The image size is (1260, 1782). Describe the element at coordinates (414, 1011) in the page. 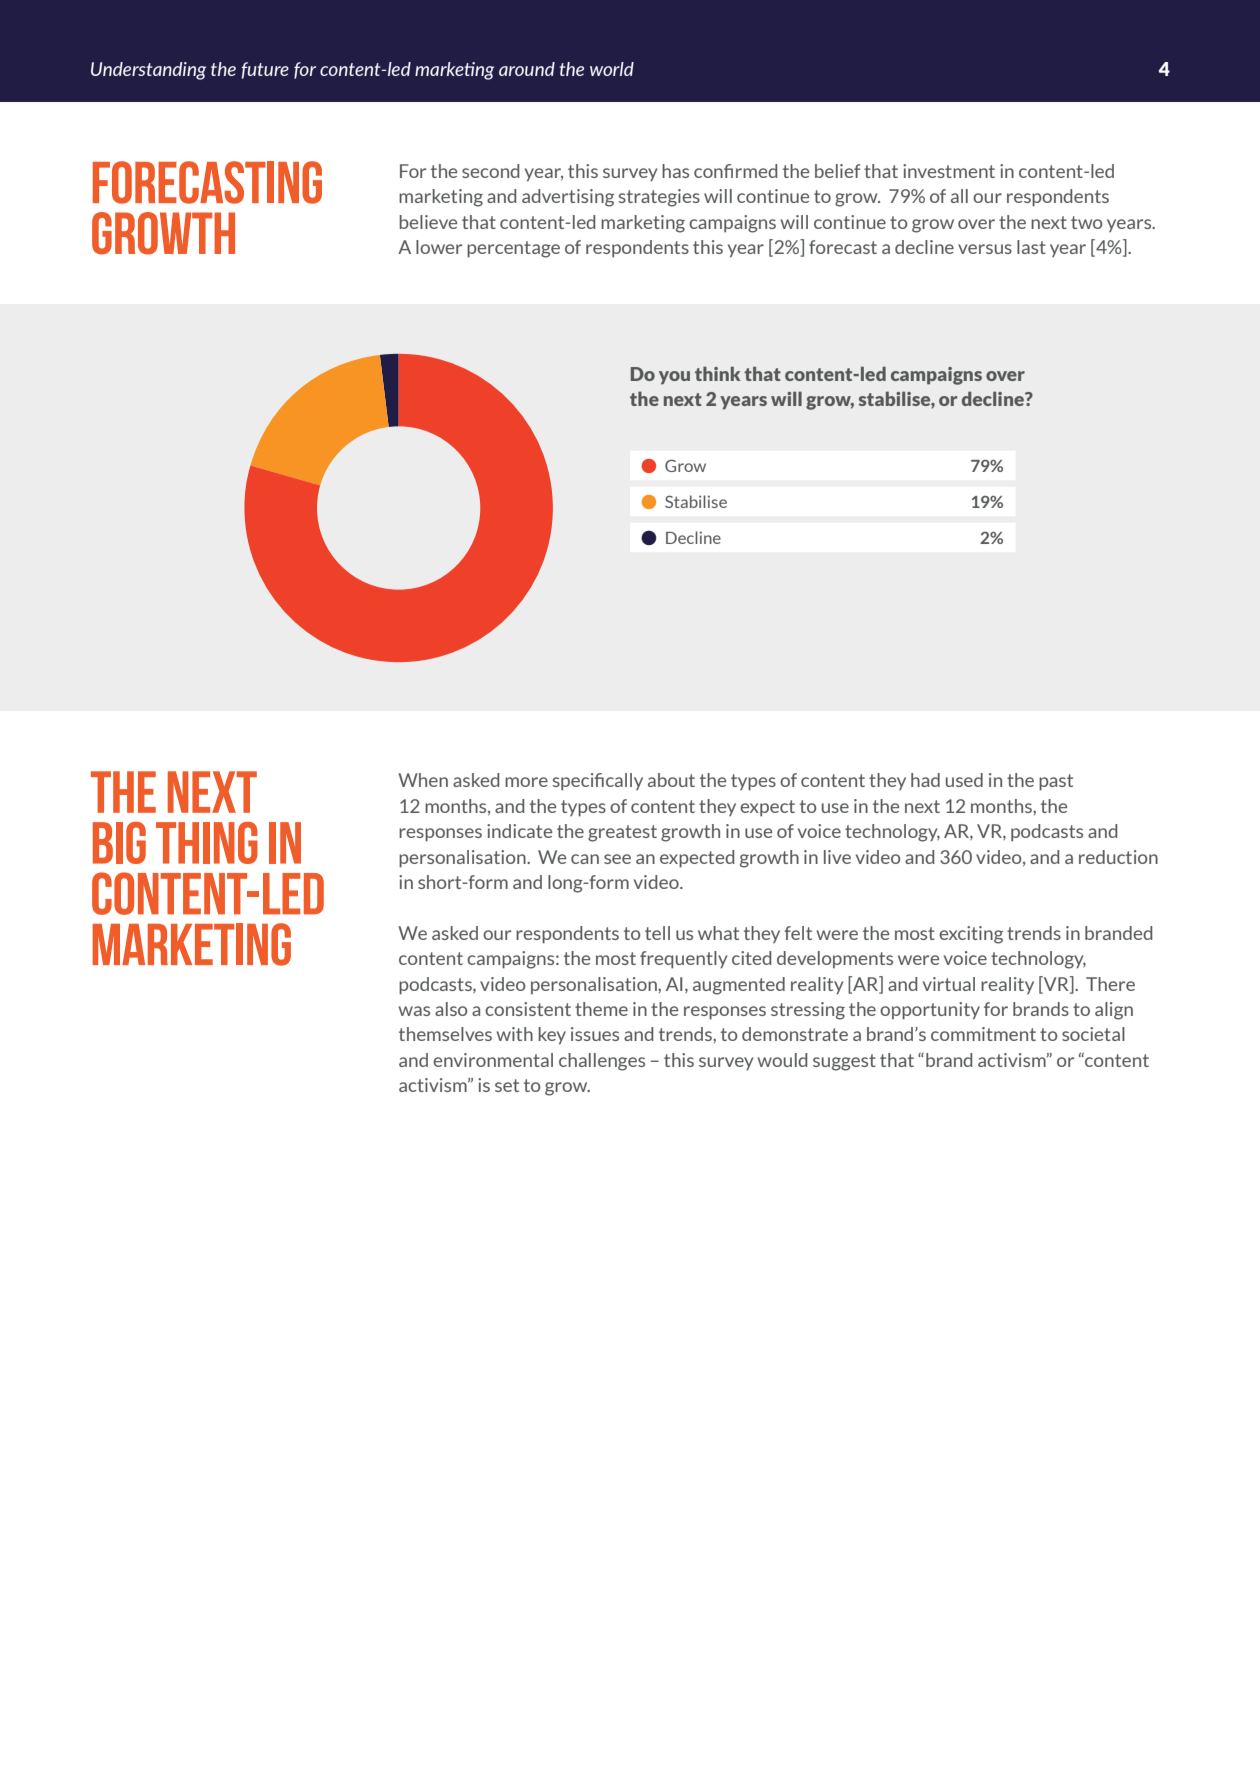

I see `was` at that location.
